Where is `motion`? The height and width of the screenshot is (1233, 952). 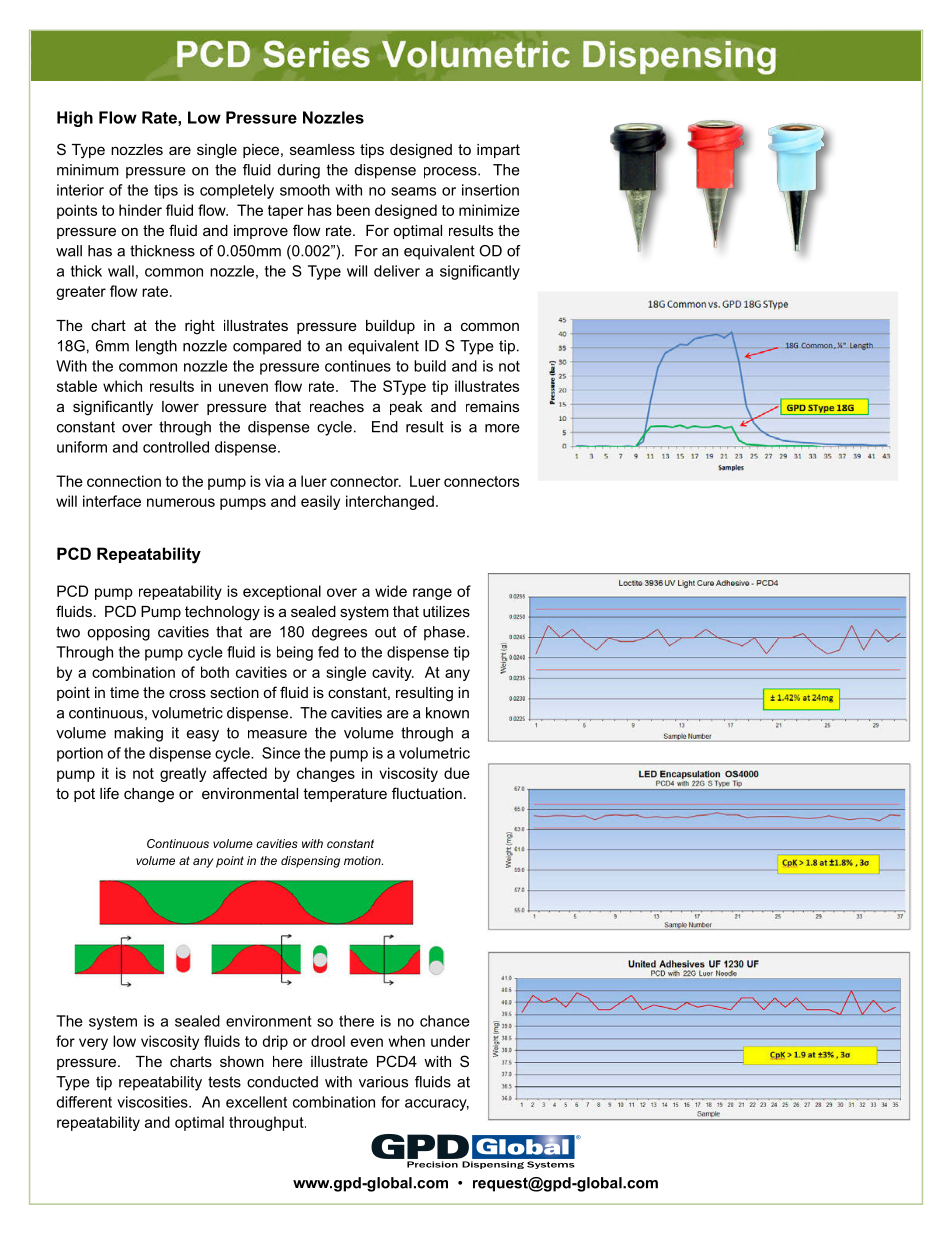 motion is located at coordinates (363, 860).
